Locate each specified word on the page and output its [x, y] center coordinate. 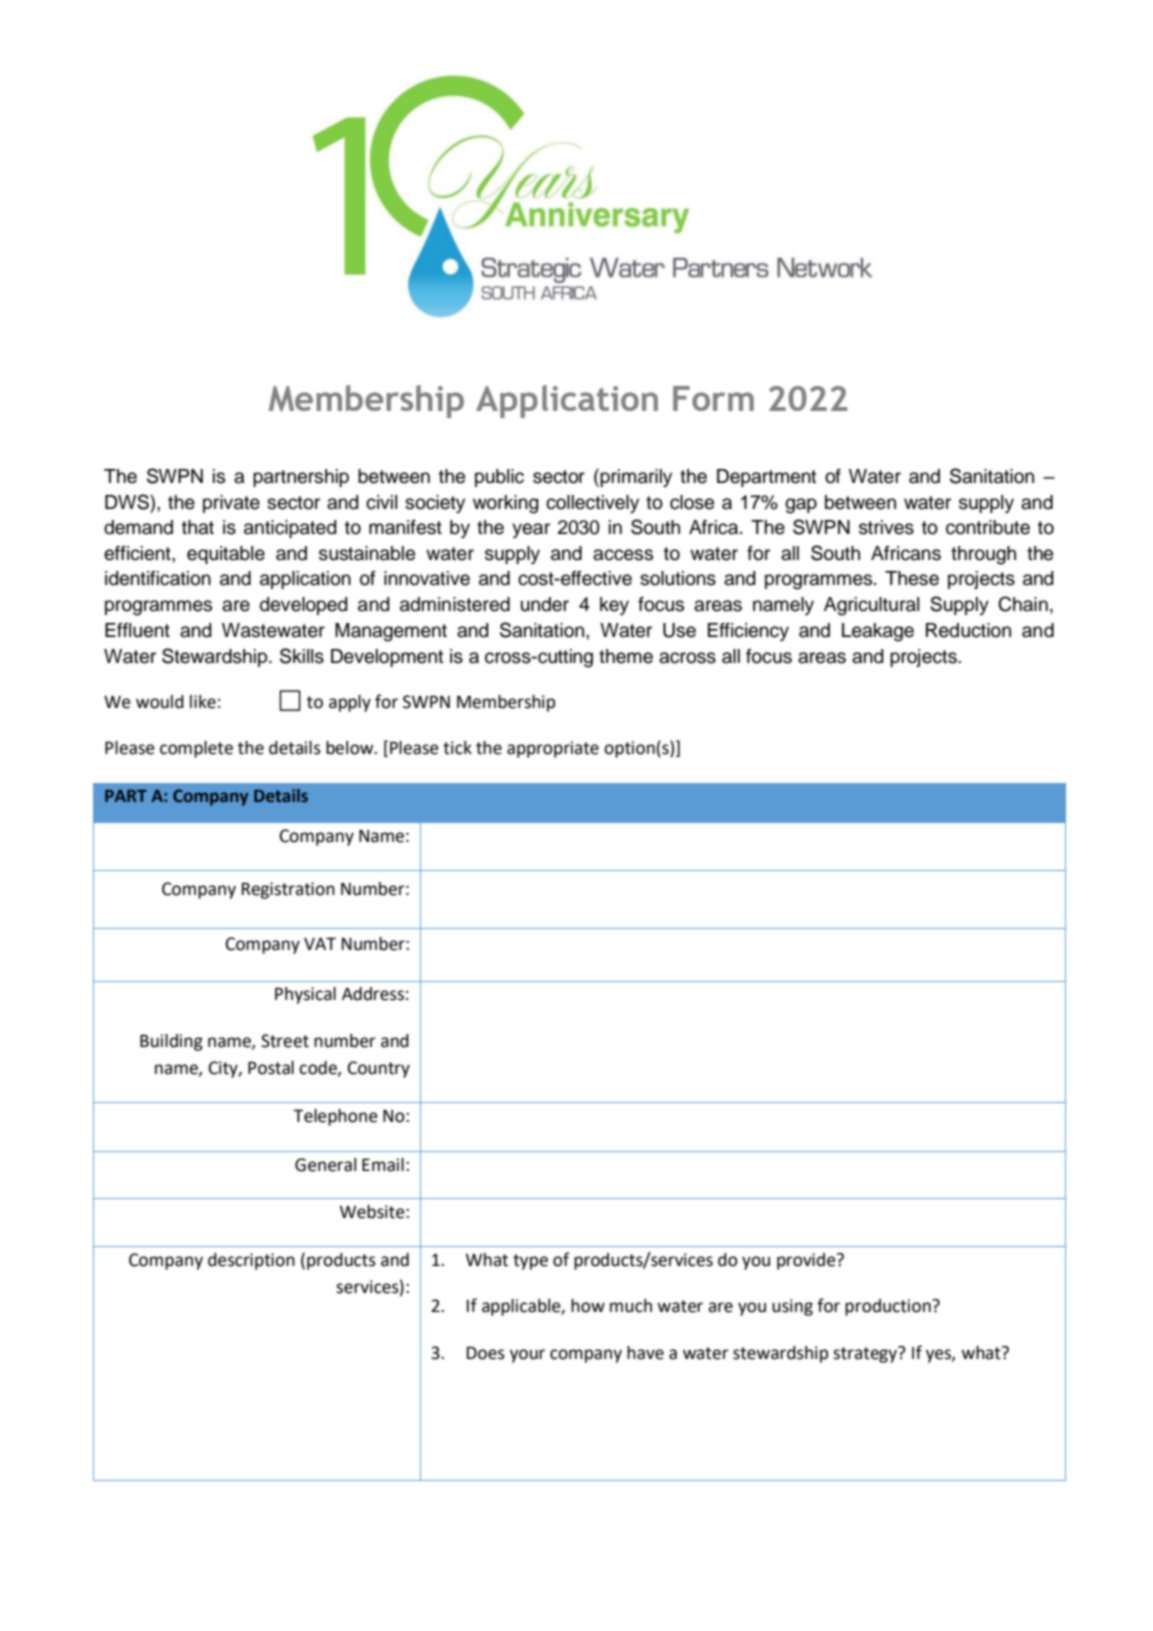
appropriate [553, 749]
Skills [302, 656]
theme [626, 656]
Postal [271, 1068]
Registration [288, 890]
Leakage [878, 632]
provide [807, 1261]
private [231, 504]
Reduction [968, 630]
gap [801, 506]
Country [379, 1069]
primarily [635, 477]
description [251, 1261]
